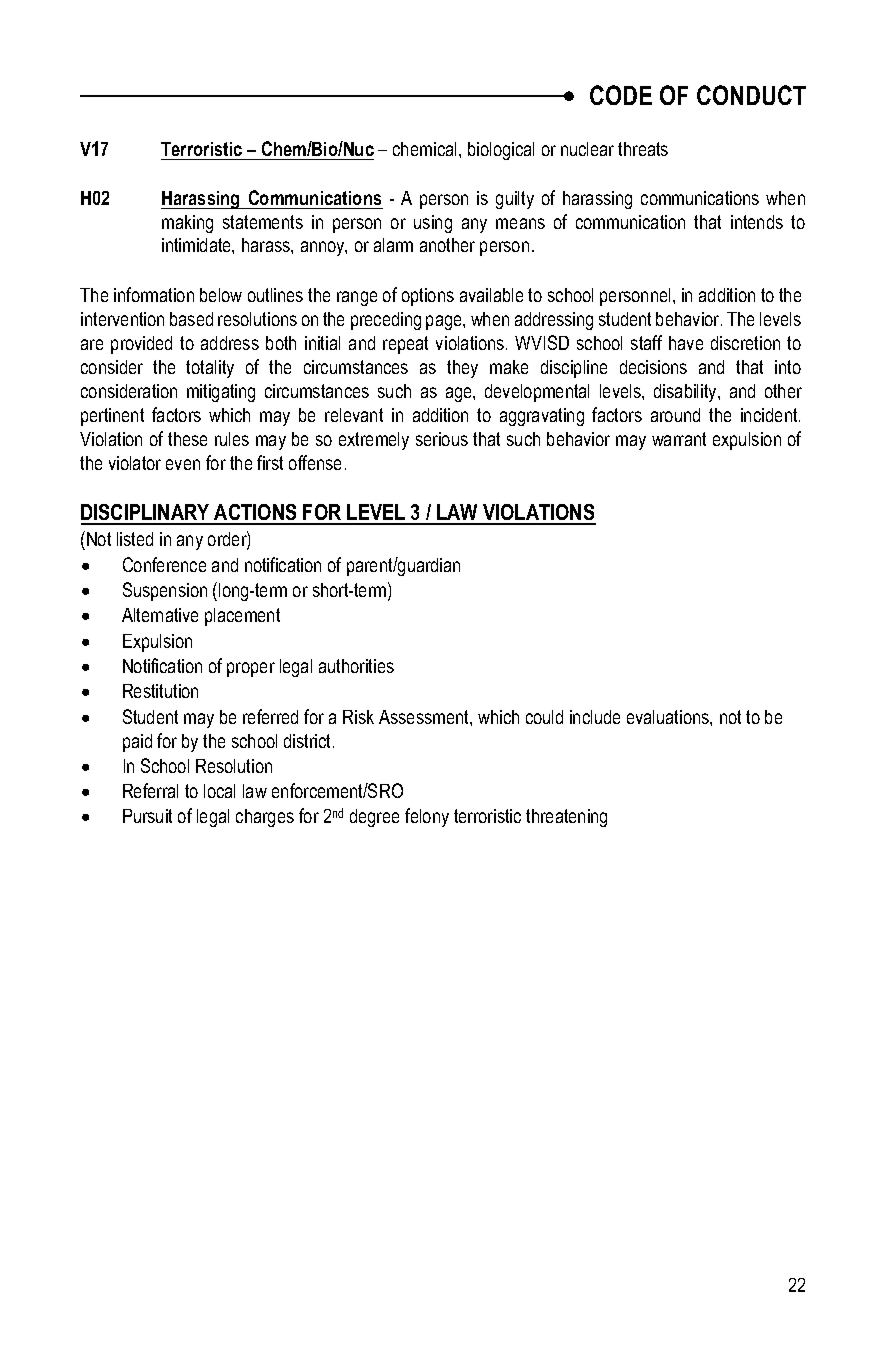 This document has height=1372, width=887. I want to click on authorities, so click(356, 666).
